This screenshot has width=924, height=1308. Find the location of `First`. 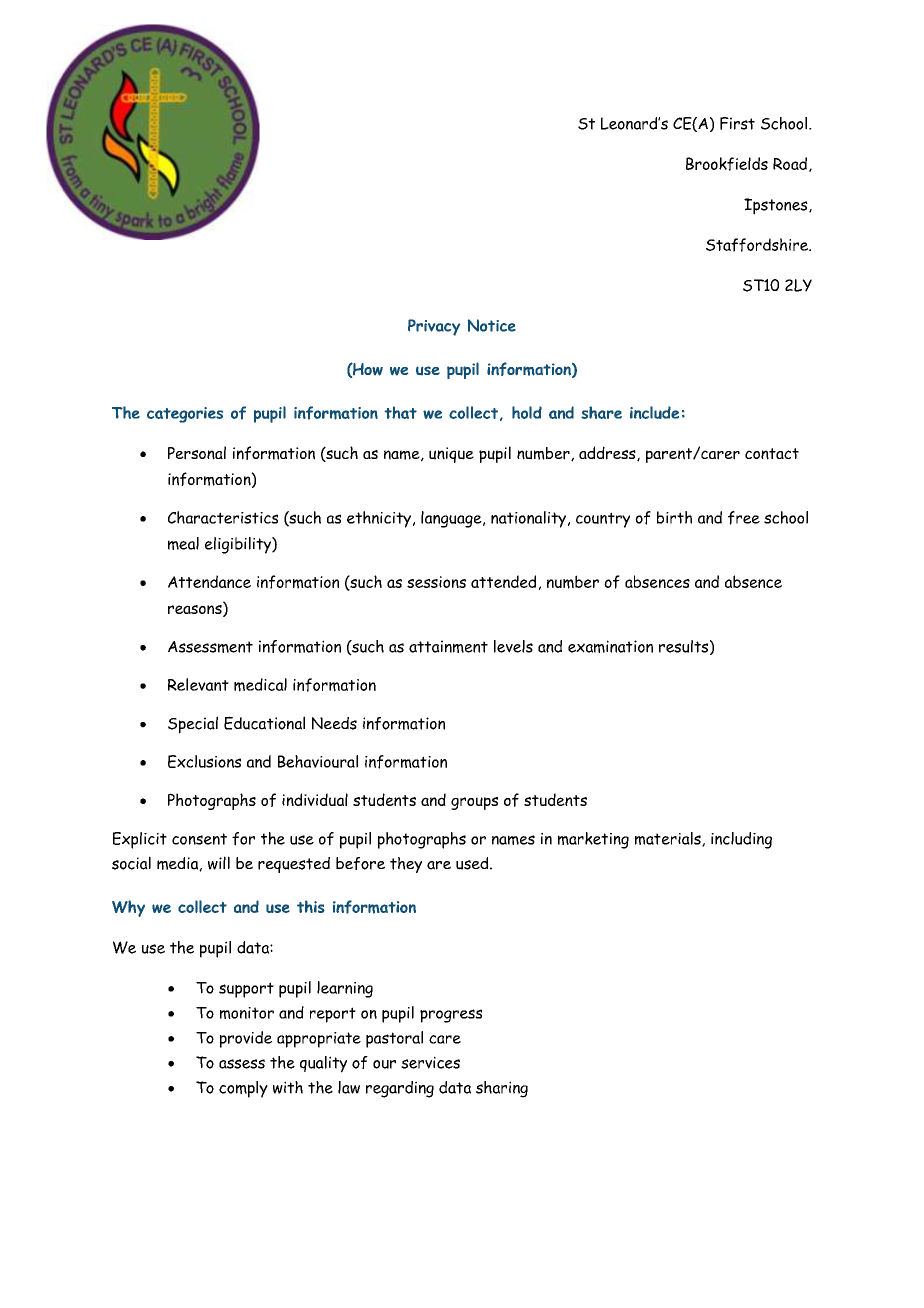

First is located at coordinates (737, 123).
